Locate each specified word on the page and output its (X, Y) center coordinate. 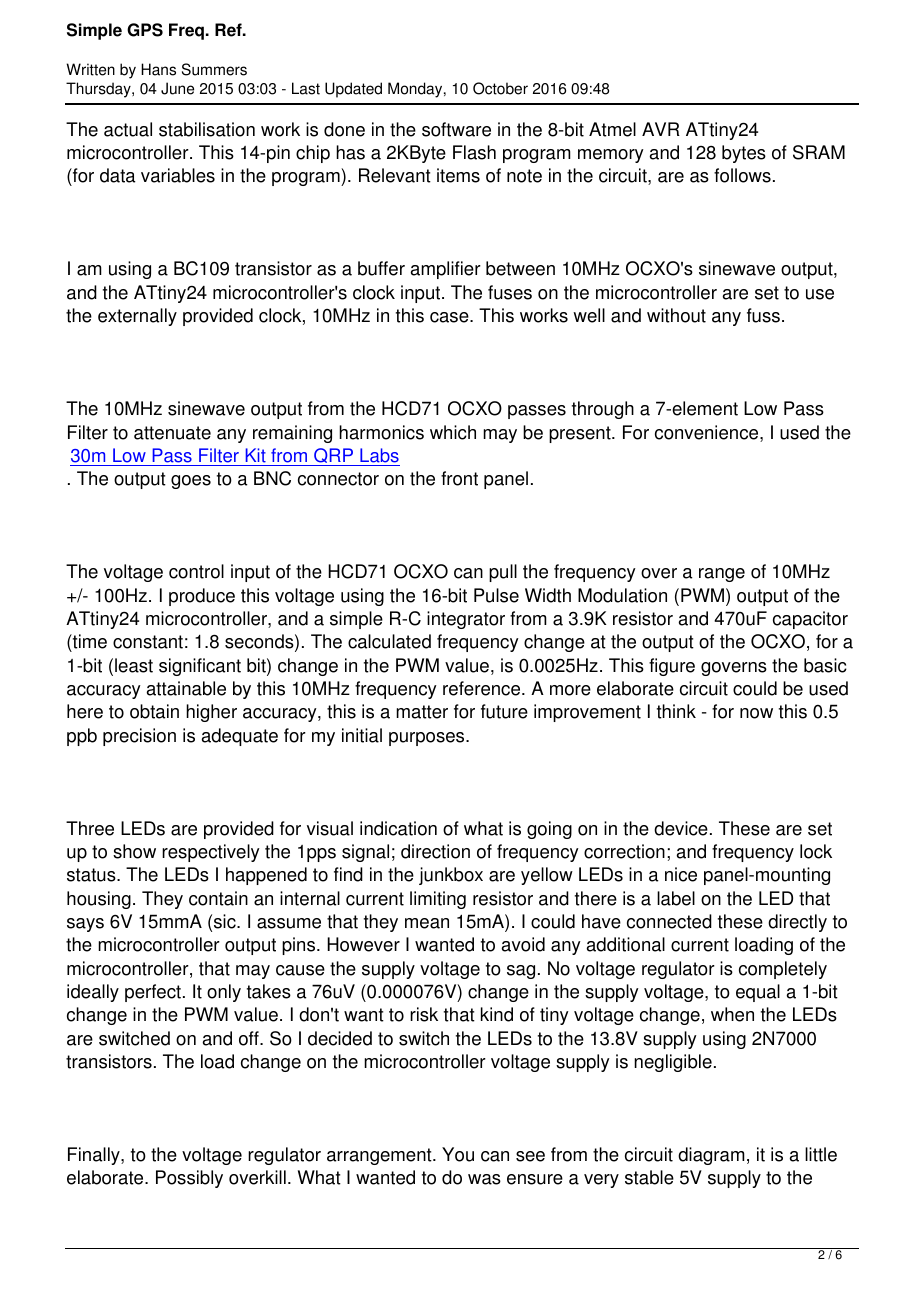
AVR (661, 129)
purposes (428, 739)
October (500, 88)
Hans (158, 69)
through (603, 410)
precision (139, 737)
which (453, 432)
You (458, 1154)
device (681, 828)
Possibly (189, 1179)
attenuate (172, 433)
